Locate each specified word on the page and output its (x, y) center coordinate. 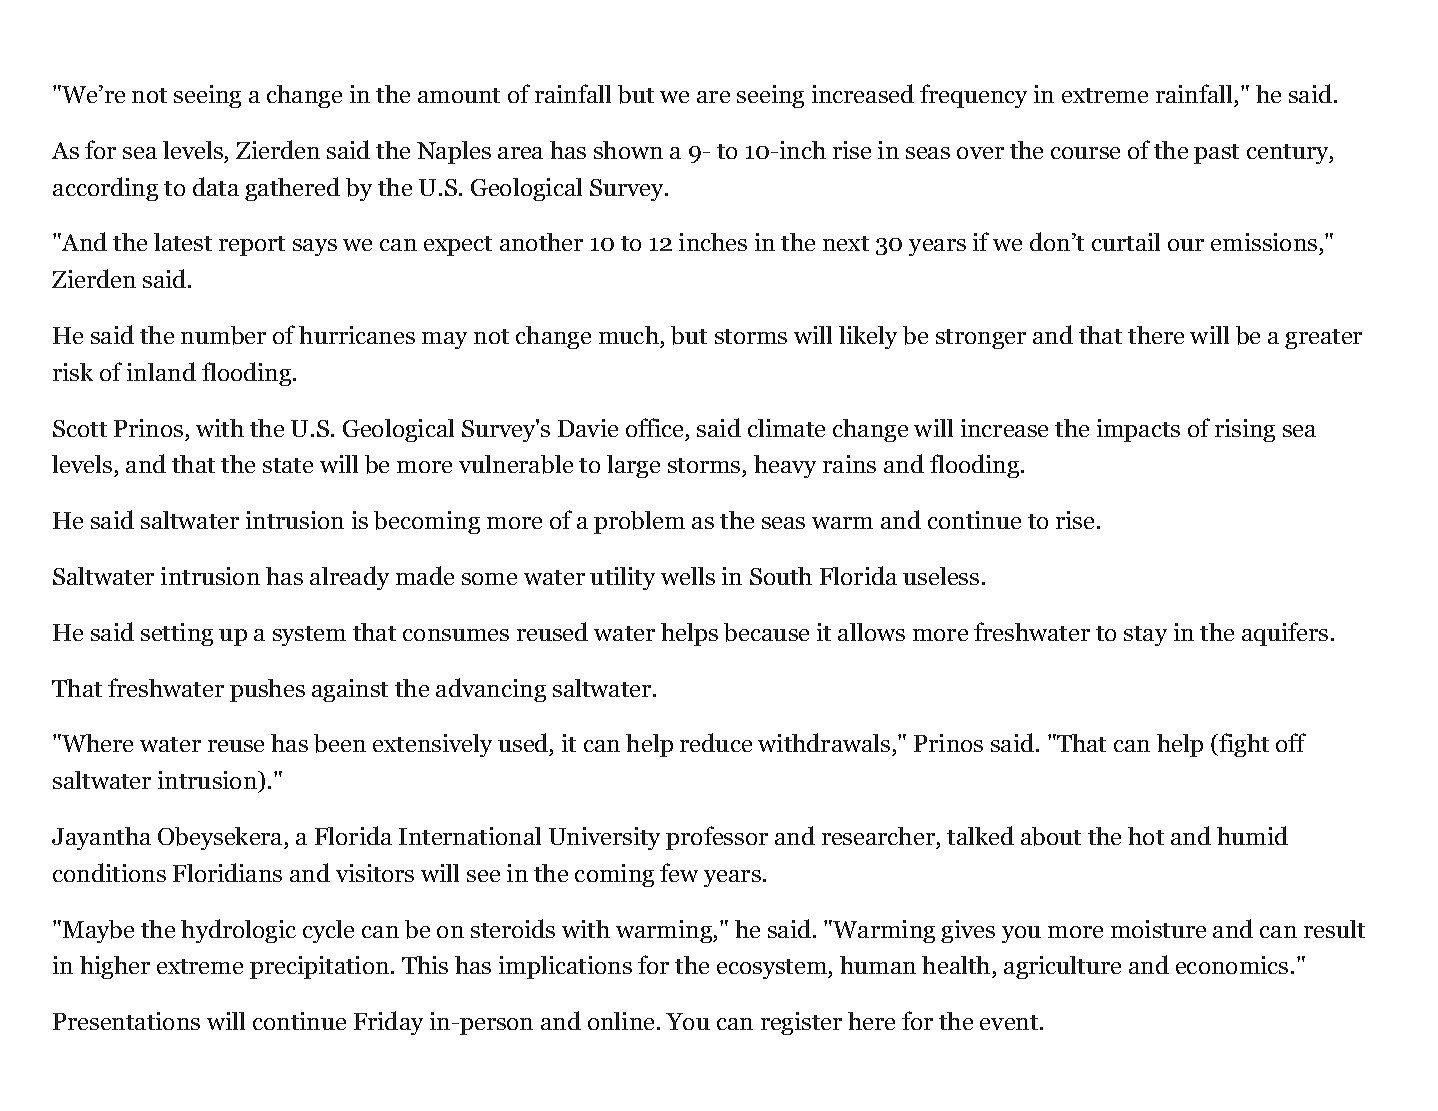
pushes (267, 690)
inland (161, 371)
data (216, 186)
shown (628, 150)
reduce (716, 742)
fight (1242, 745)
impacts (1138, 430)
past (1216, 154)
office (654, 427)
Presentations (126, 1021)
